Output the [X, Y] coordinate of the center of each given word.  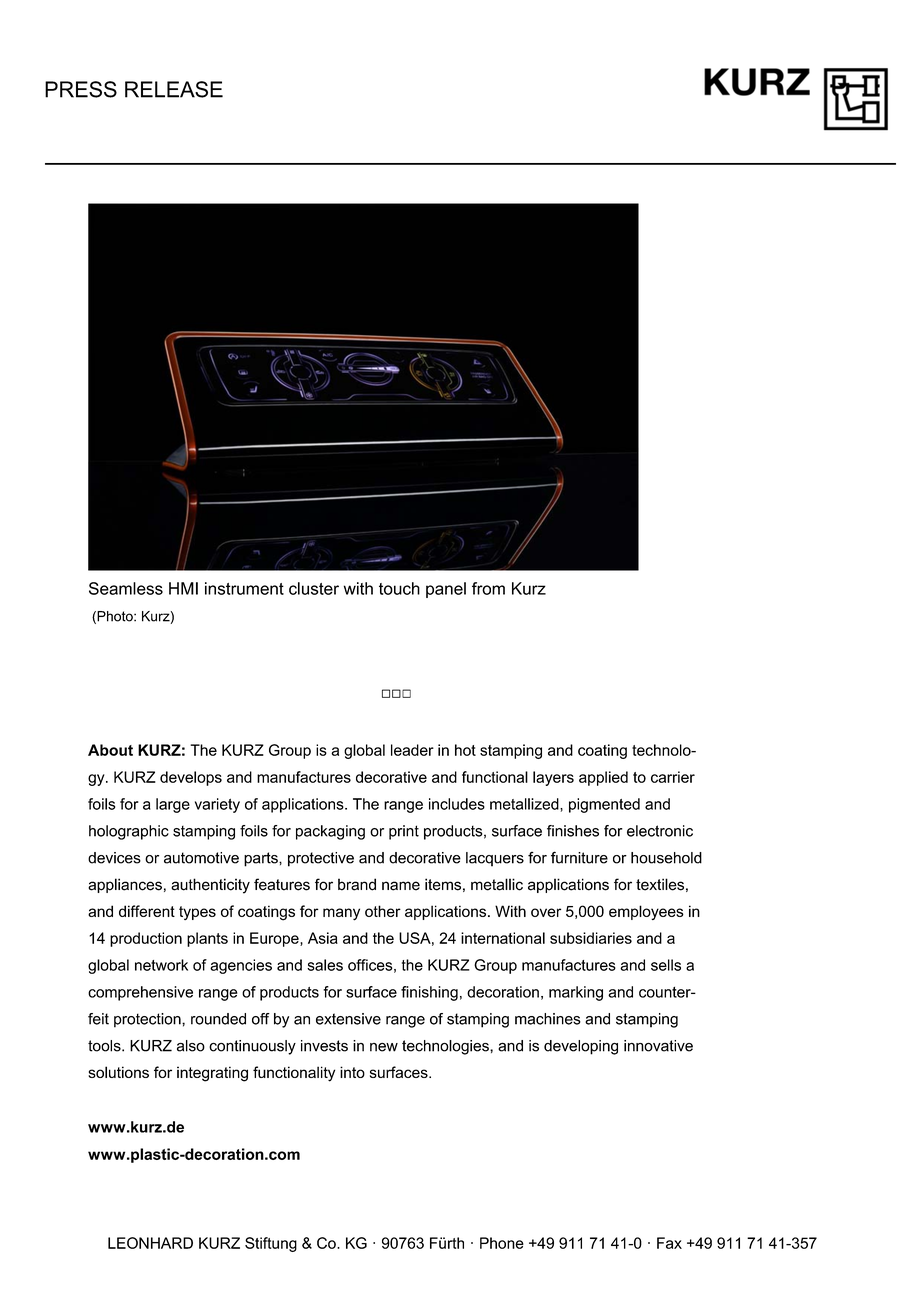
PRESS [81, 89]
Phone [502, 1243]
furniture [579, 857]
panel [446, 590]
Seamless [126, 588]
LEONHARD [150, 1243]
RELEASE [174, 89]
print [404, 832]
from [488, 588]
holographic [129, 832]
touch [399, 588]
